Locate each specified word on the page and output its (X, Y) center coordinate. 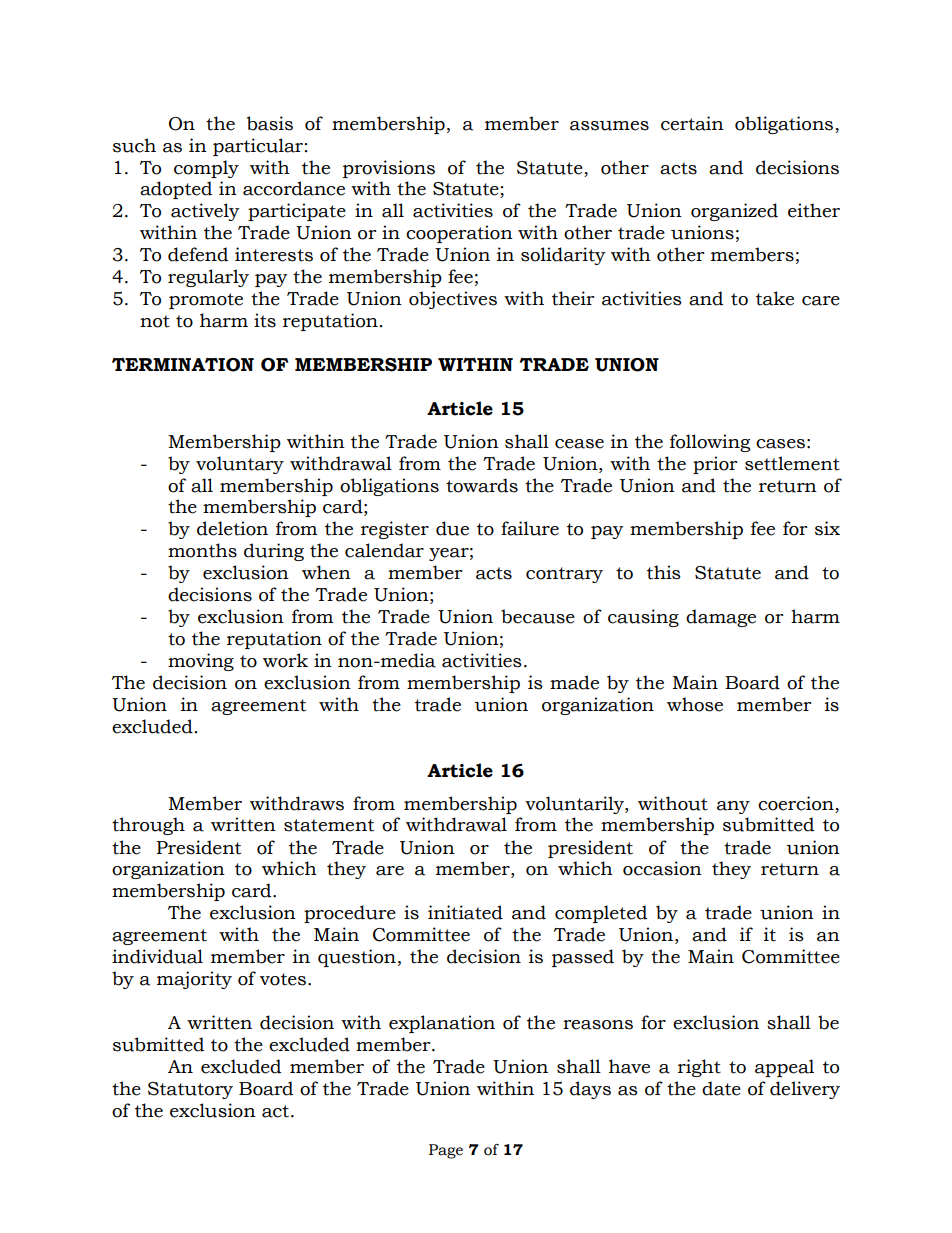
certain (692, 123)
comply (206, 169)
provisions (389, 169)
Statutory (190, 1090)
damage (721, 618)
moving (201, 662)
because (538, 616)
